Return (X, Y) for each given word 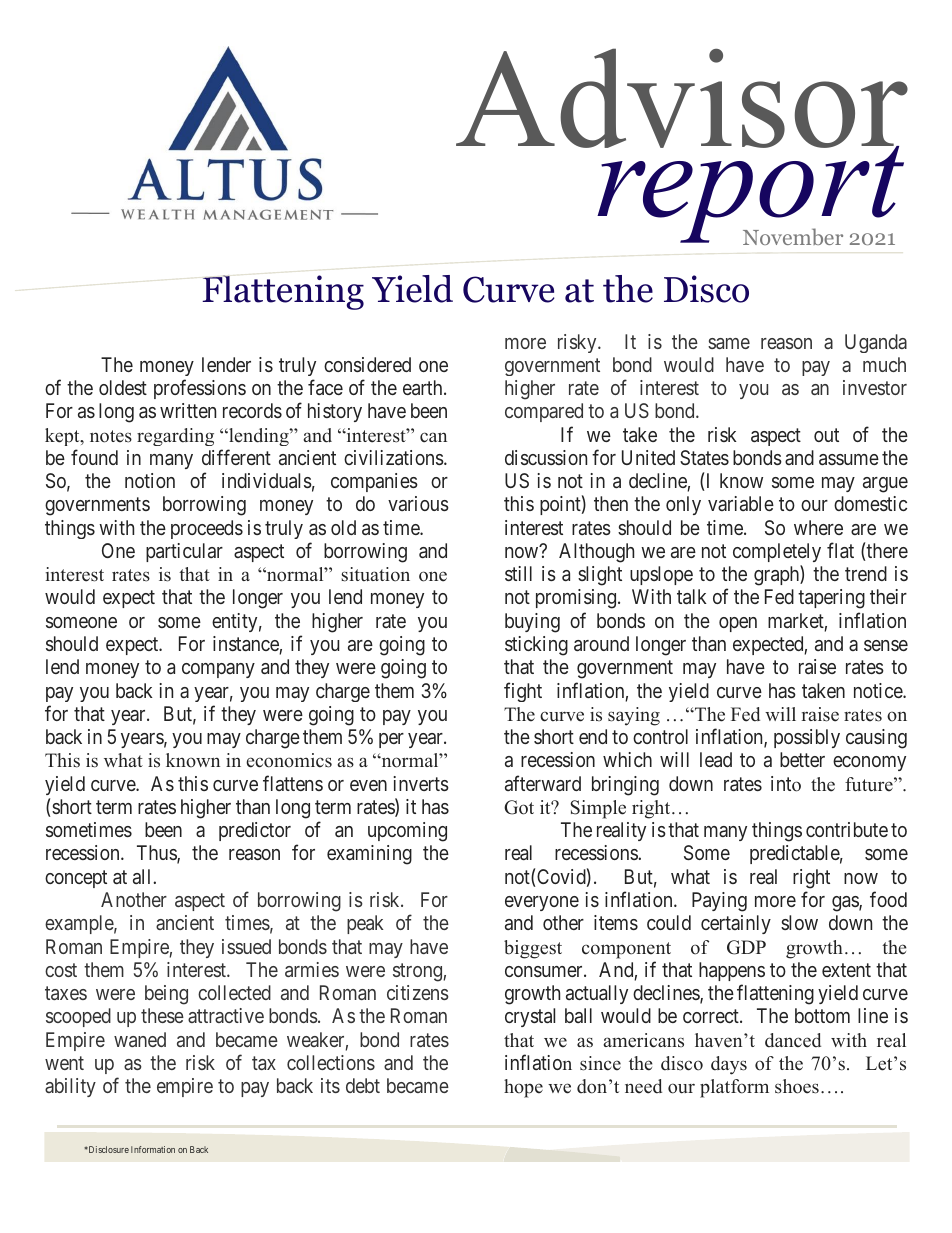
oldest (123, 387)
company (218, 670)
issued (246, 946)
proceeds (207, 529)
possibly (807, 738)
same (729, 343)
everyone (542, 903)
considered (367, 364)
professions (200, 389)
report (750, 194)
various (418, 503)
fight (523, 692)
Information (153, 1149)
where (818, 527)
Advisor (682, 99)
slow (799, 922)
